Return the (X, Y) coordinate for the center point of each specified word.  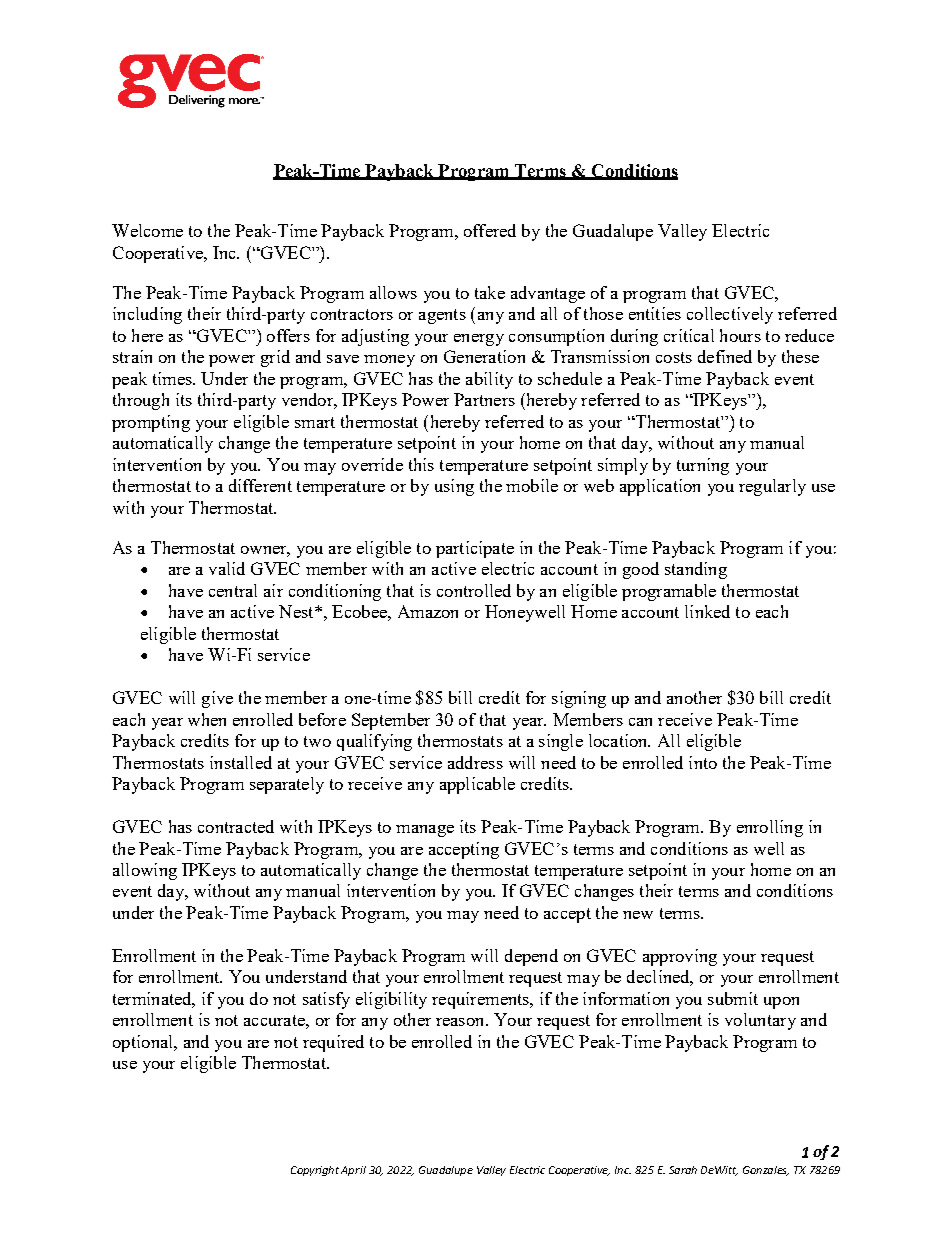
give (217, 699)
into (703, 762)
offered (490, 230)
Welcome (147, 230)
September (391, 721)
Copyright (315, 1171)
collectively (730, 315)
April (353, 1171)
